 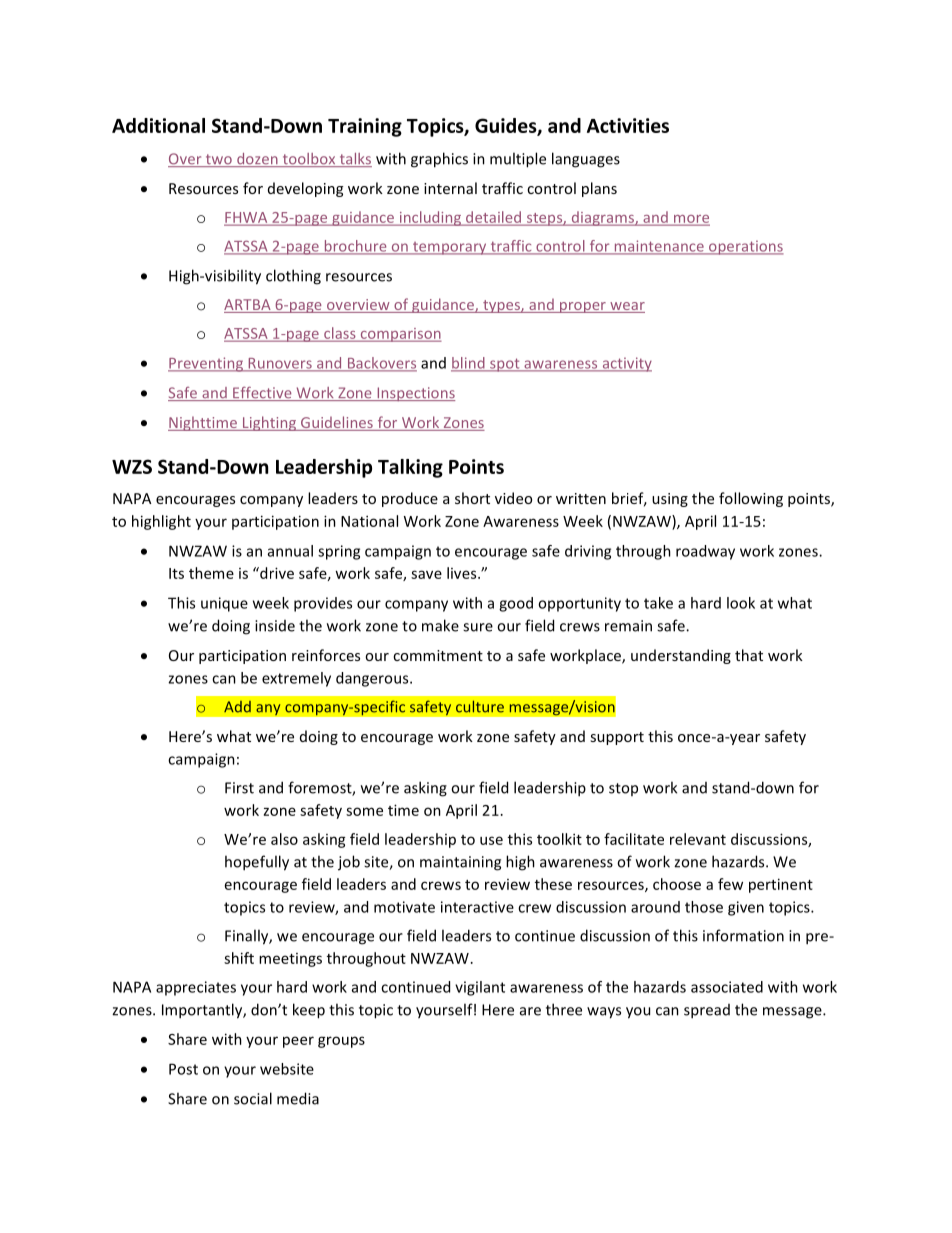 I want to click on two, so click(x=218, y=160).
